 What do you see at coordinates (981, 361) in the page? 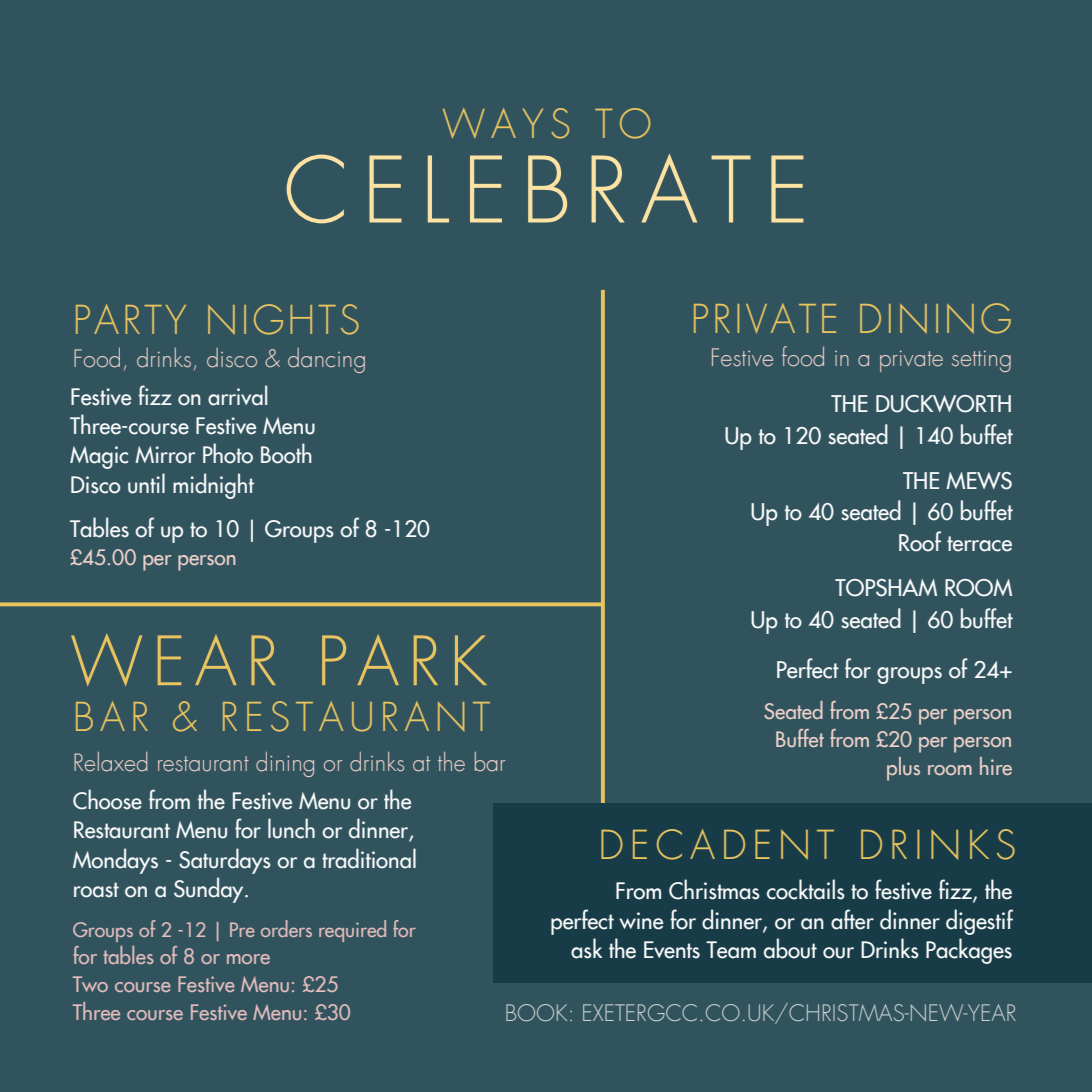
I see `setting` at bounding box center [981, 361].
